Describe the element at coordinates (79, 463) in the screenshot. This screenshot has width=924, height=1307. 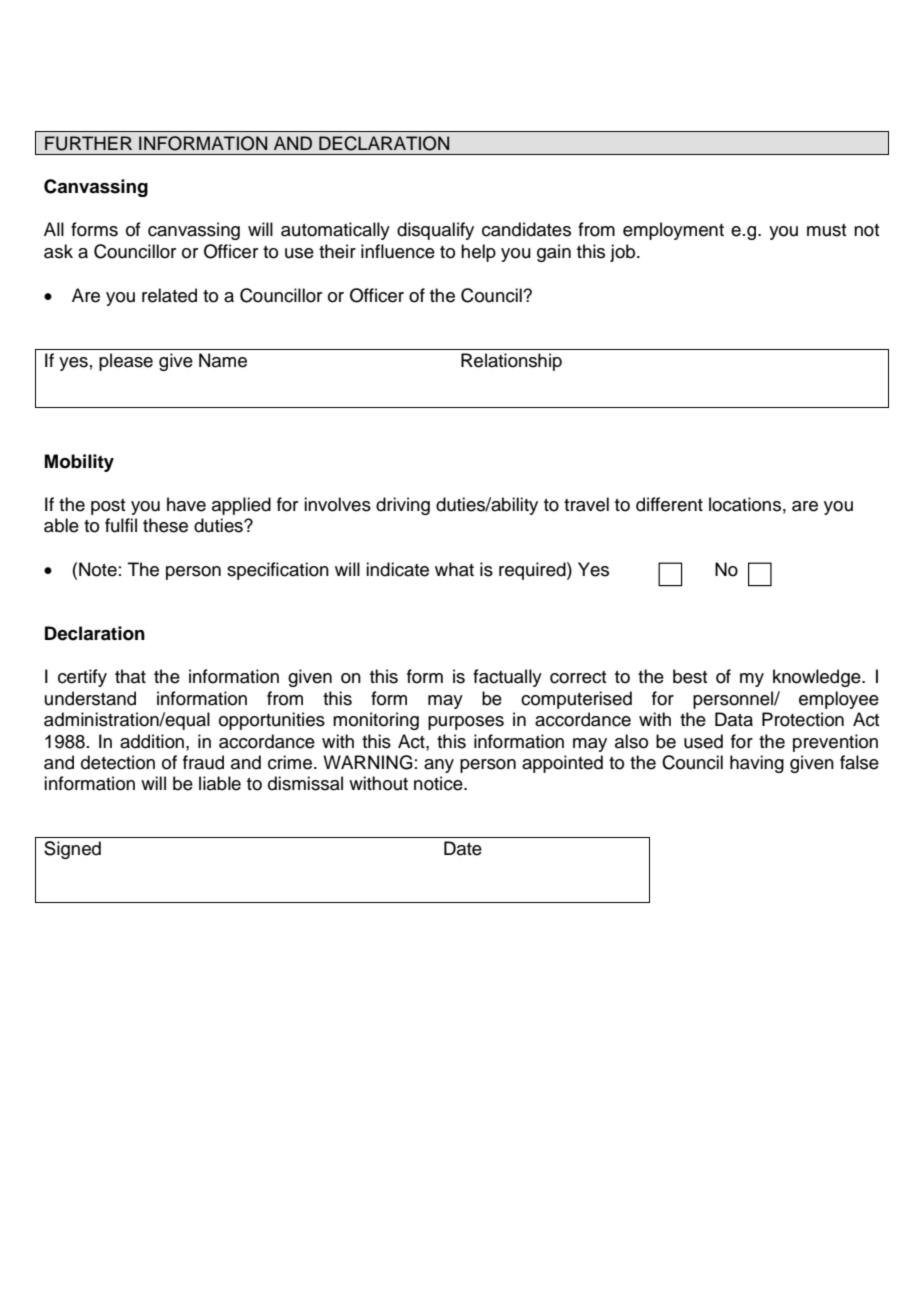
I see `Mobility` at that location.
